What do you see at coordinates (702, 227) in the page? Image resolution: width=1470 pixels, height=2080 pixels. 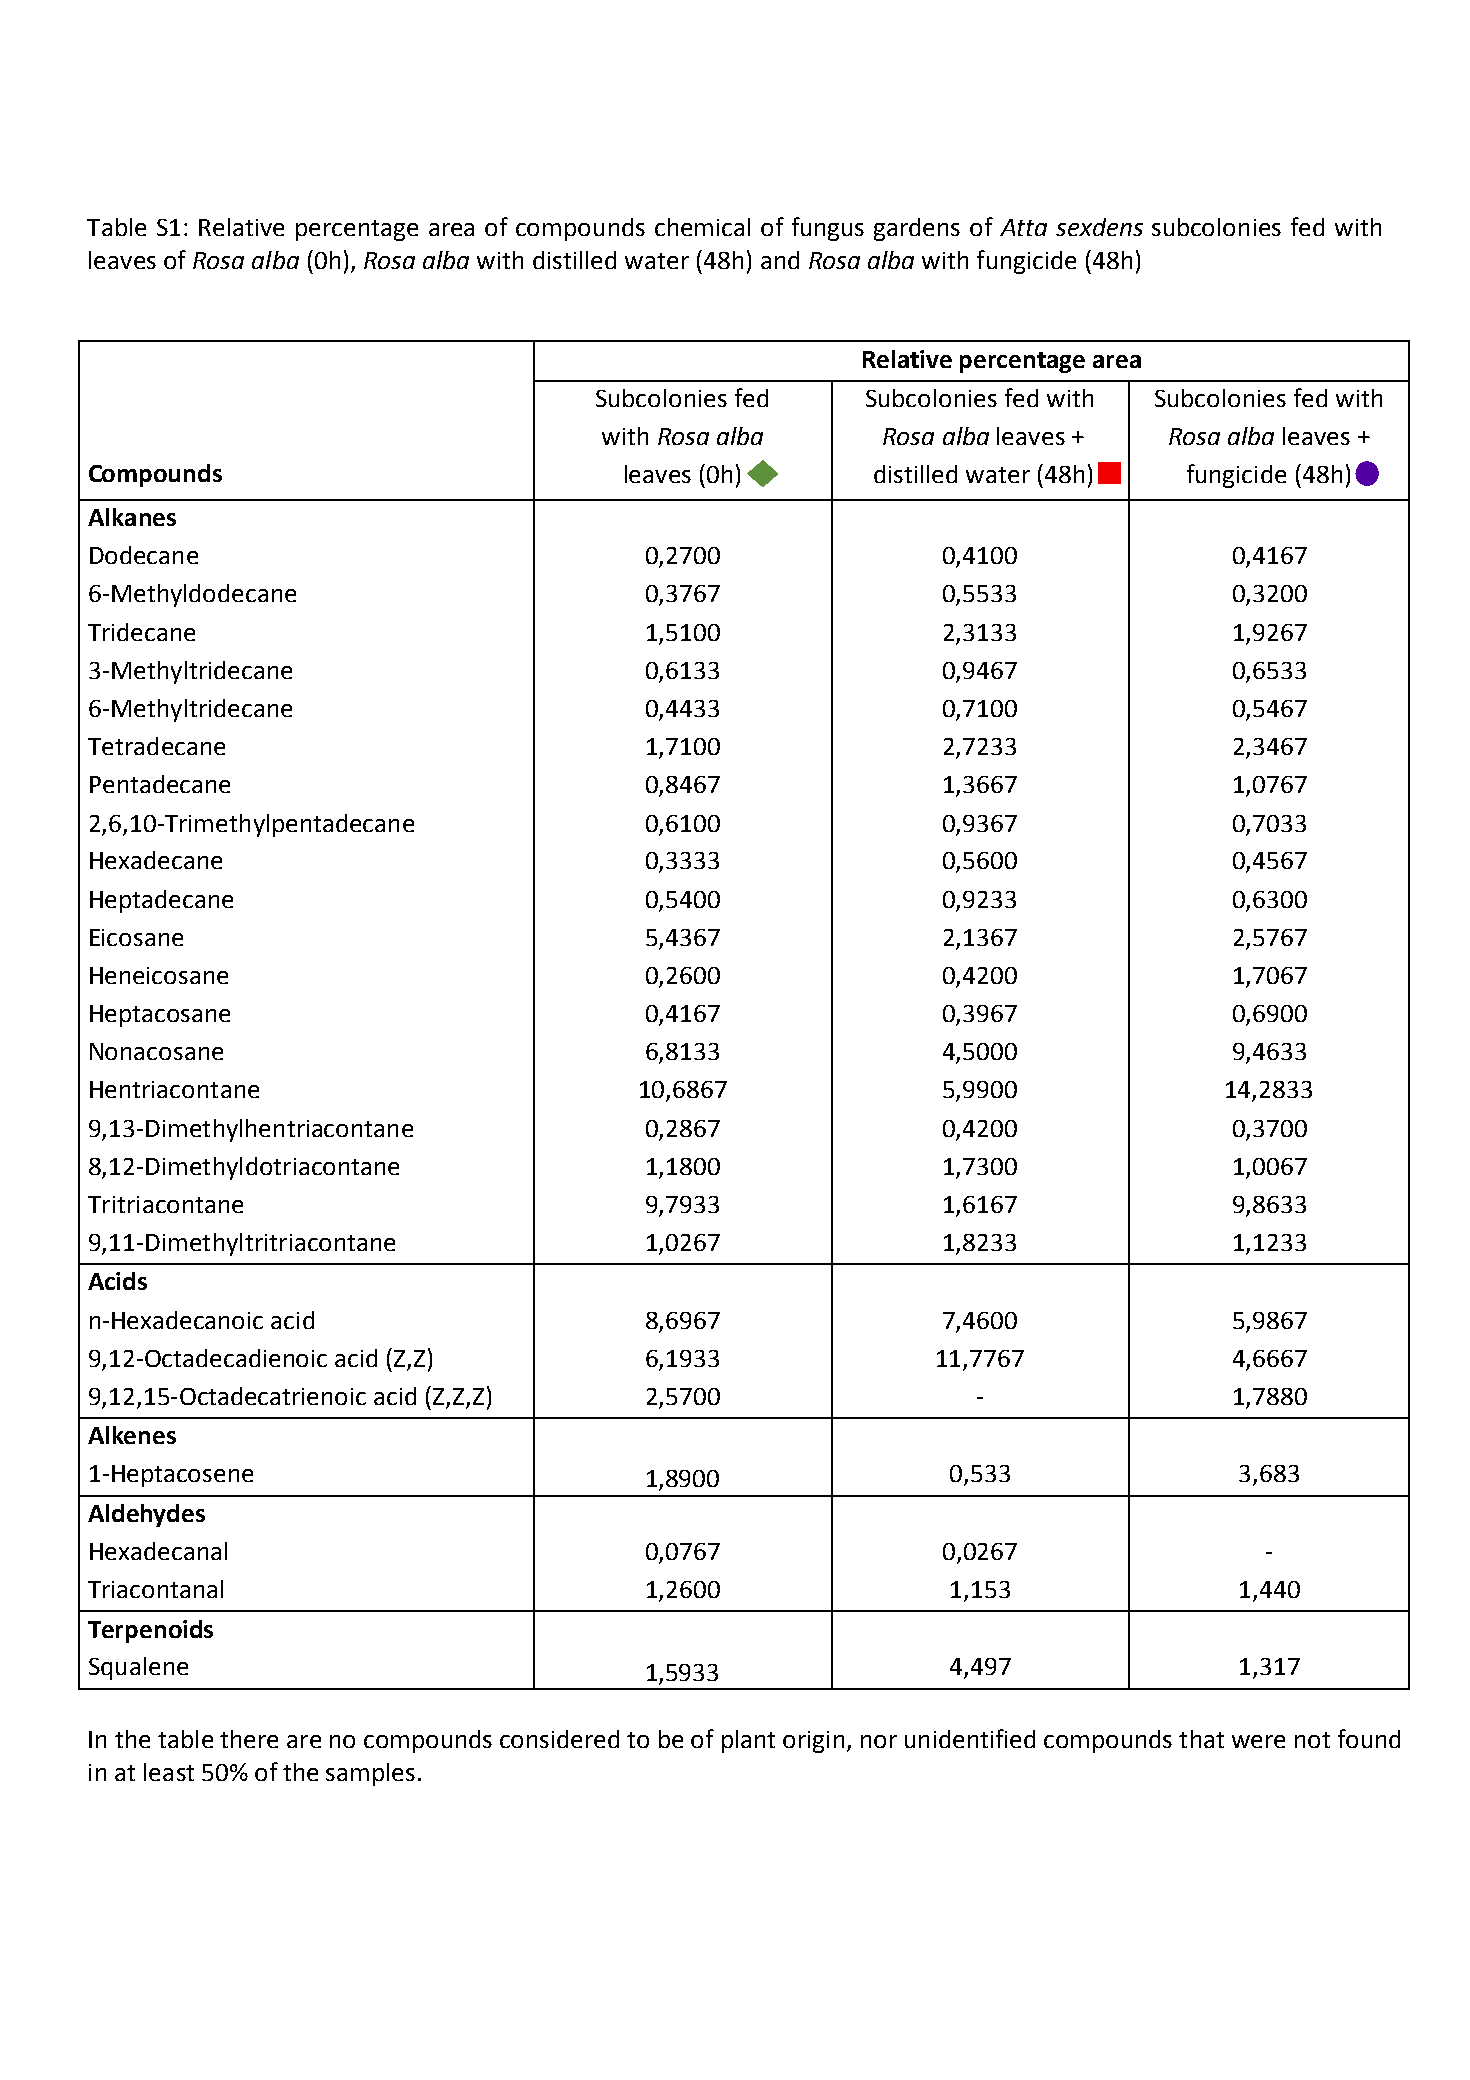 I see `chemical` at bounding box center [702, 227].
